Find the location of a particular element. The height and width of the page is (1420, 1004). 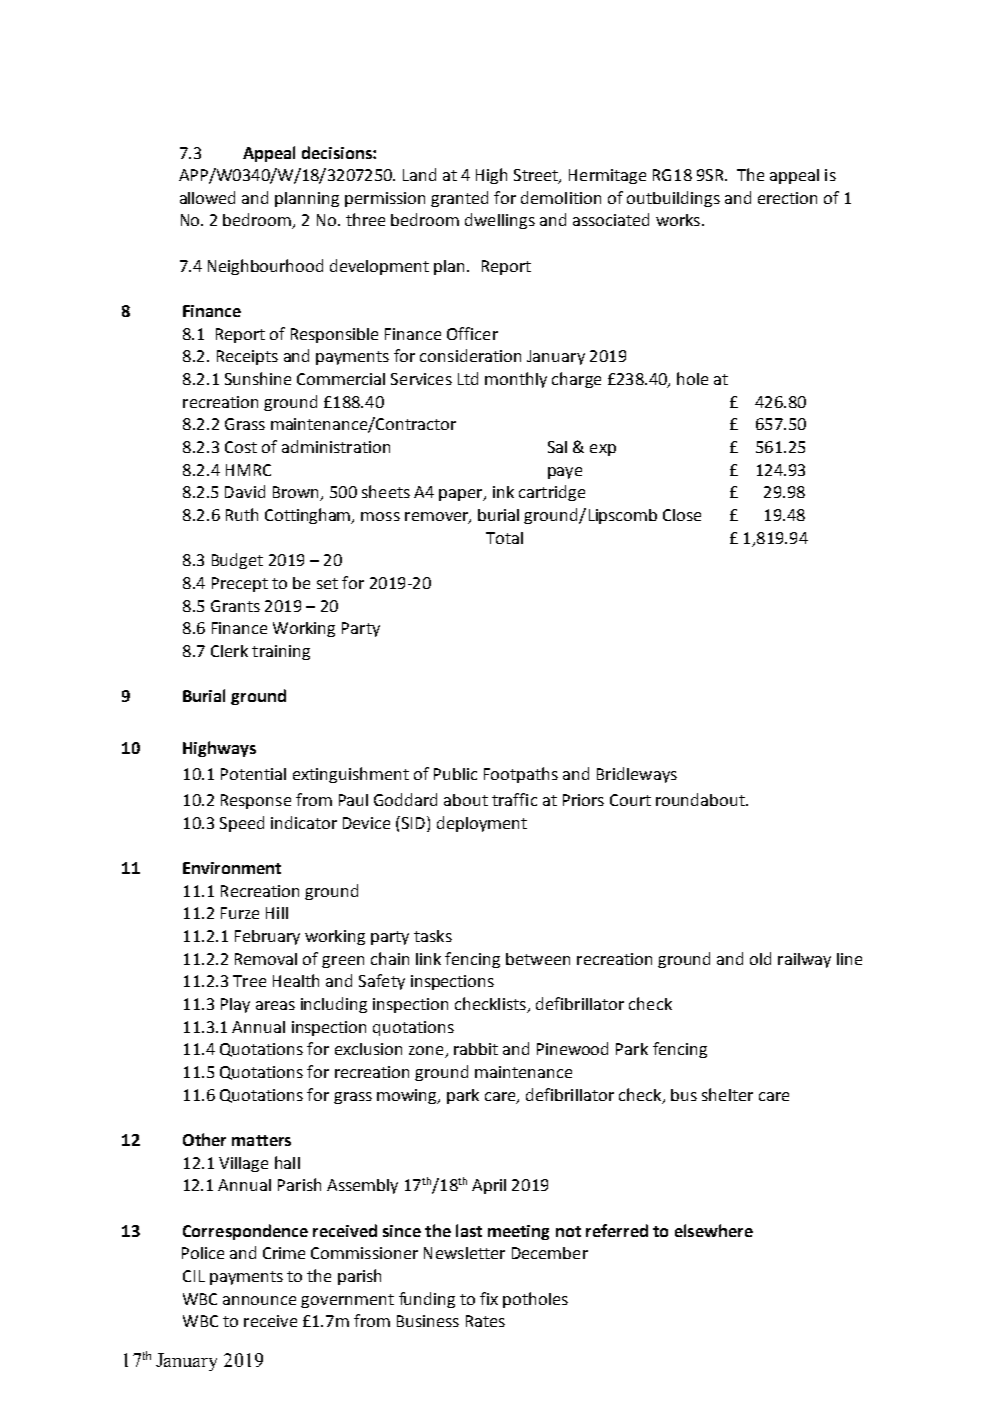

old is located at coordinates (760, 958).
